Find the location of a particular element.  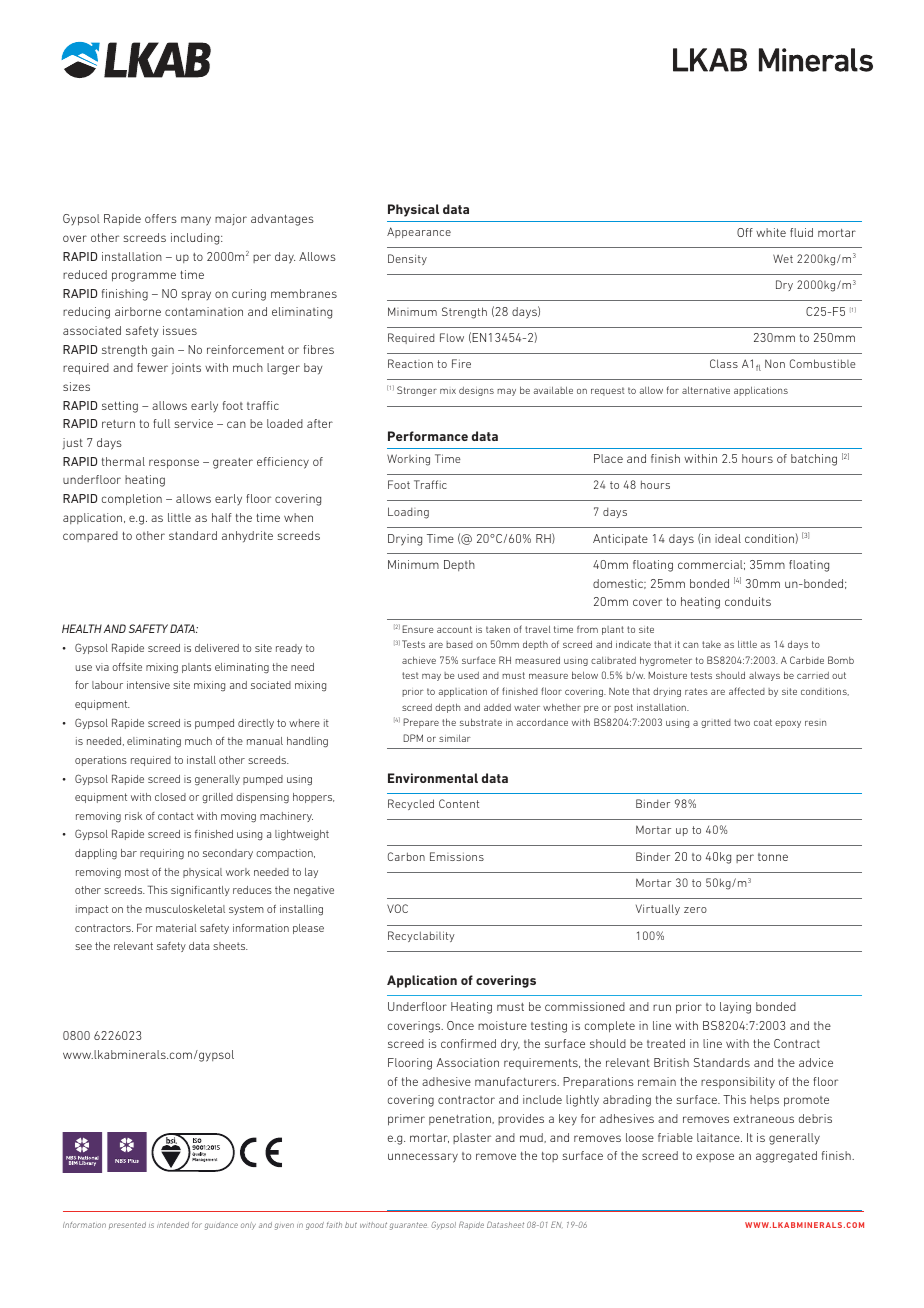

Appearance is located at coordinates (419, 232).
